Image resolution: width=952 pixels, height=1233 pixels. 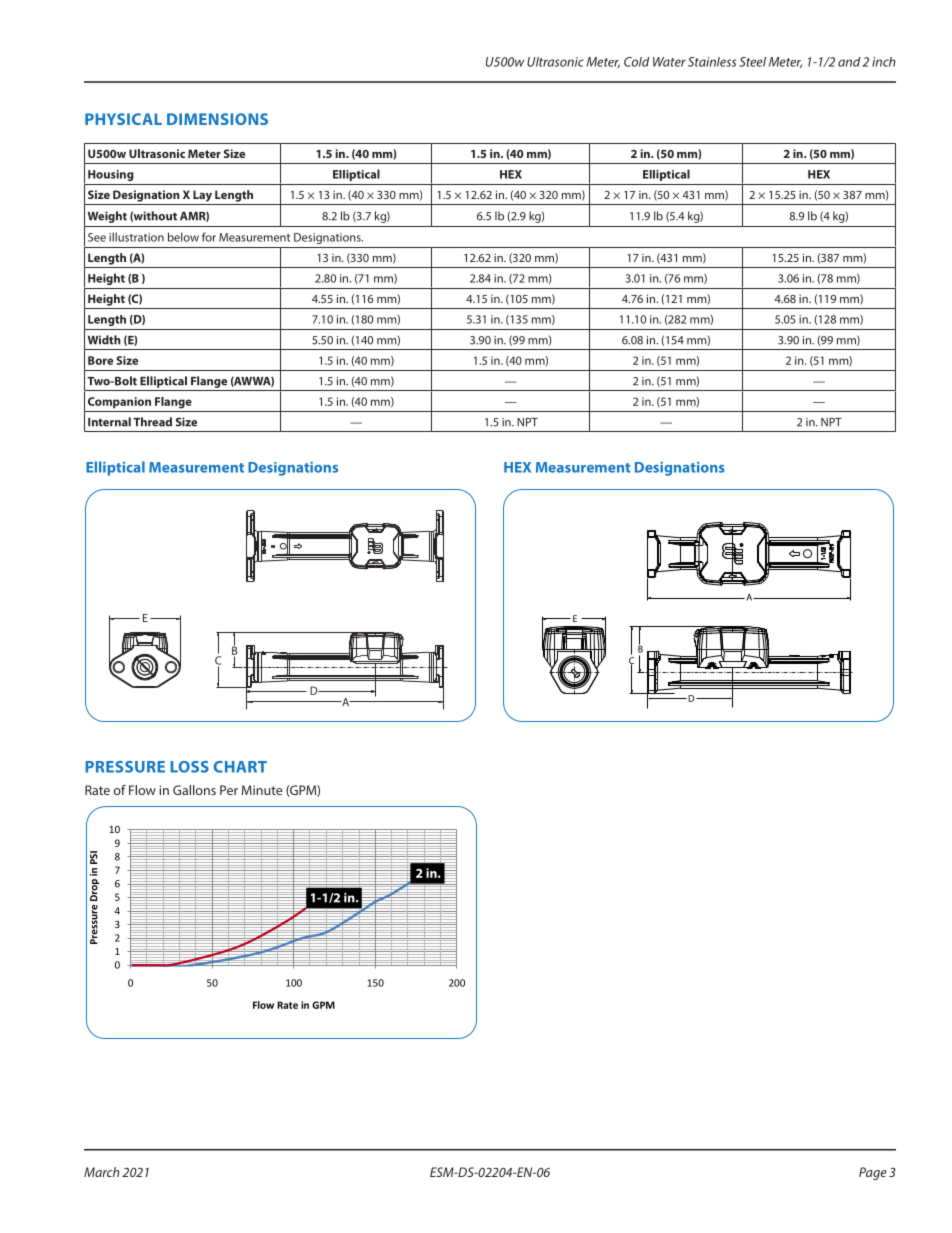 What do you see at coordinates (752, 62) in the image?
I see `Steel` at bounding box center [752, 62].
